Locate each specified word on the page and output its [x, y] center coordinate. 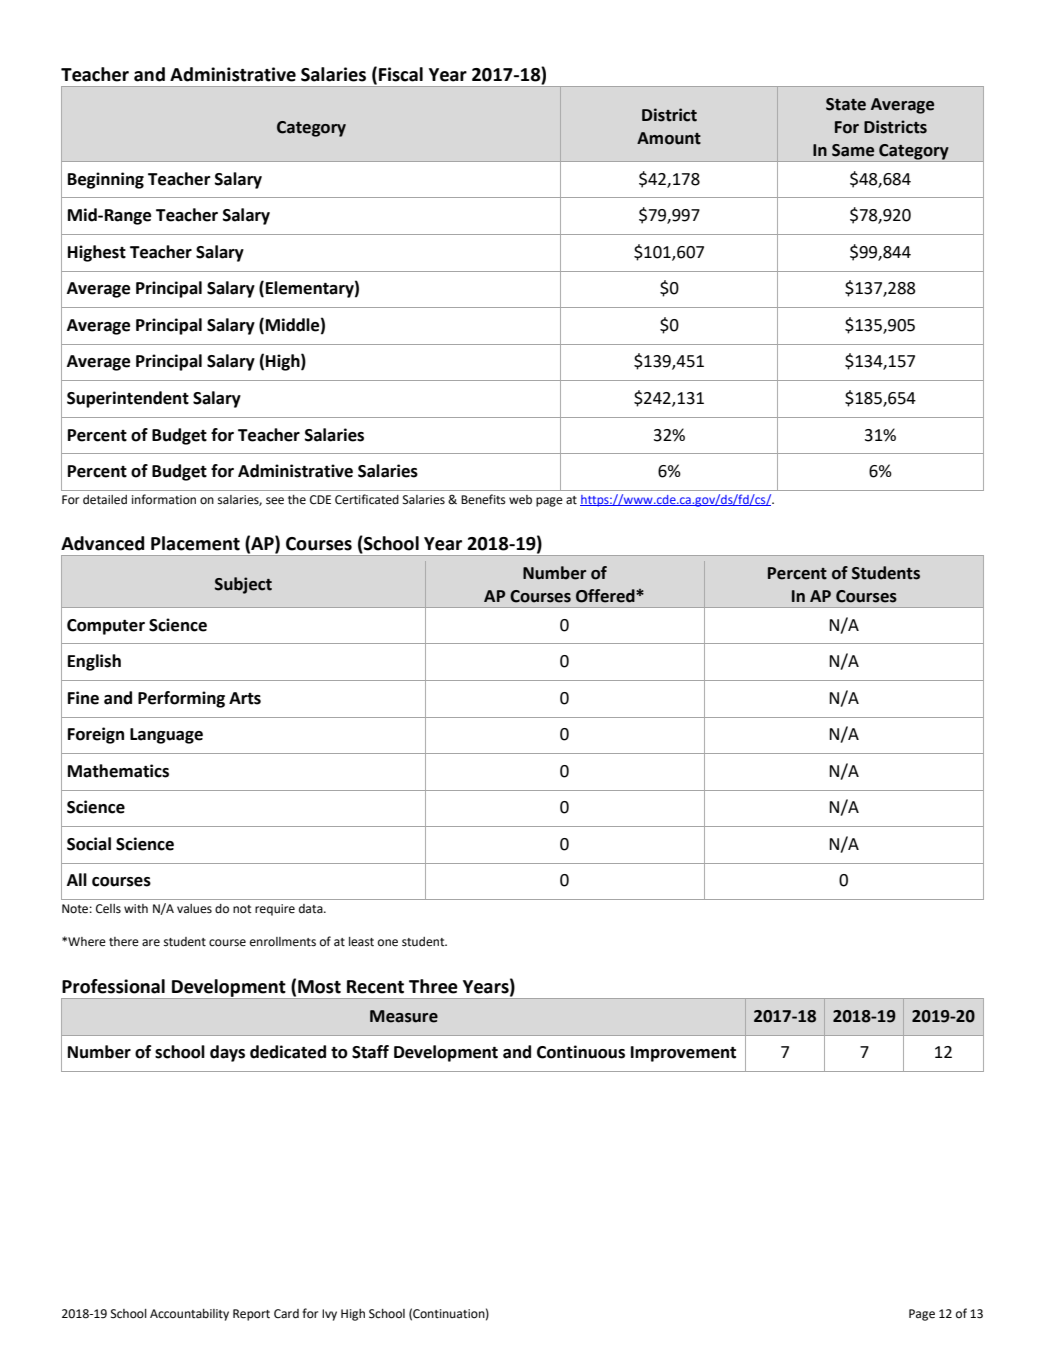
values [194, 909]
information [164, 499]
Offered [606, 596]
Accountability [189, 1315]
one [388, 943]
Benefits [483, 499]
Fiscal [401, 74]
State [846, 104]
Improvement [683, 1054]
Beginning [106, 180]
